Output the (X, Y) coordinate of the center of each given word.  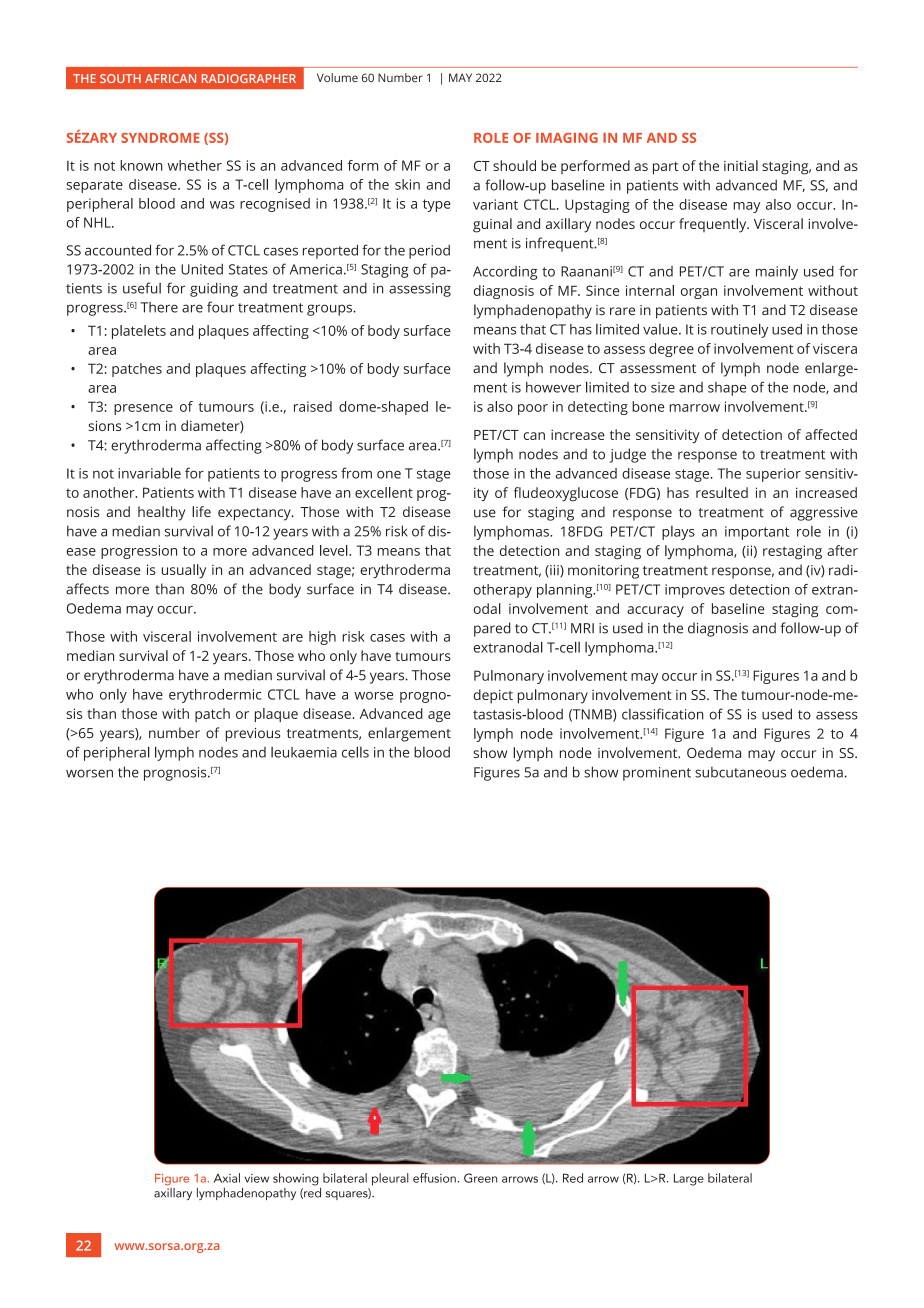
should (514, 165)
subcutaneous (740, 772)
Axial (227, 1178)
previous (253, 735)
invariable (149, 473)
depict (493, 696)
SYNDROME (160, 138)
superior (773, 475)
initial (741, 165)
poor (533, 409)
